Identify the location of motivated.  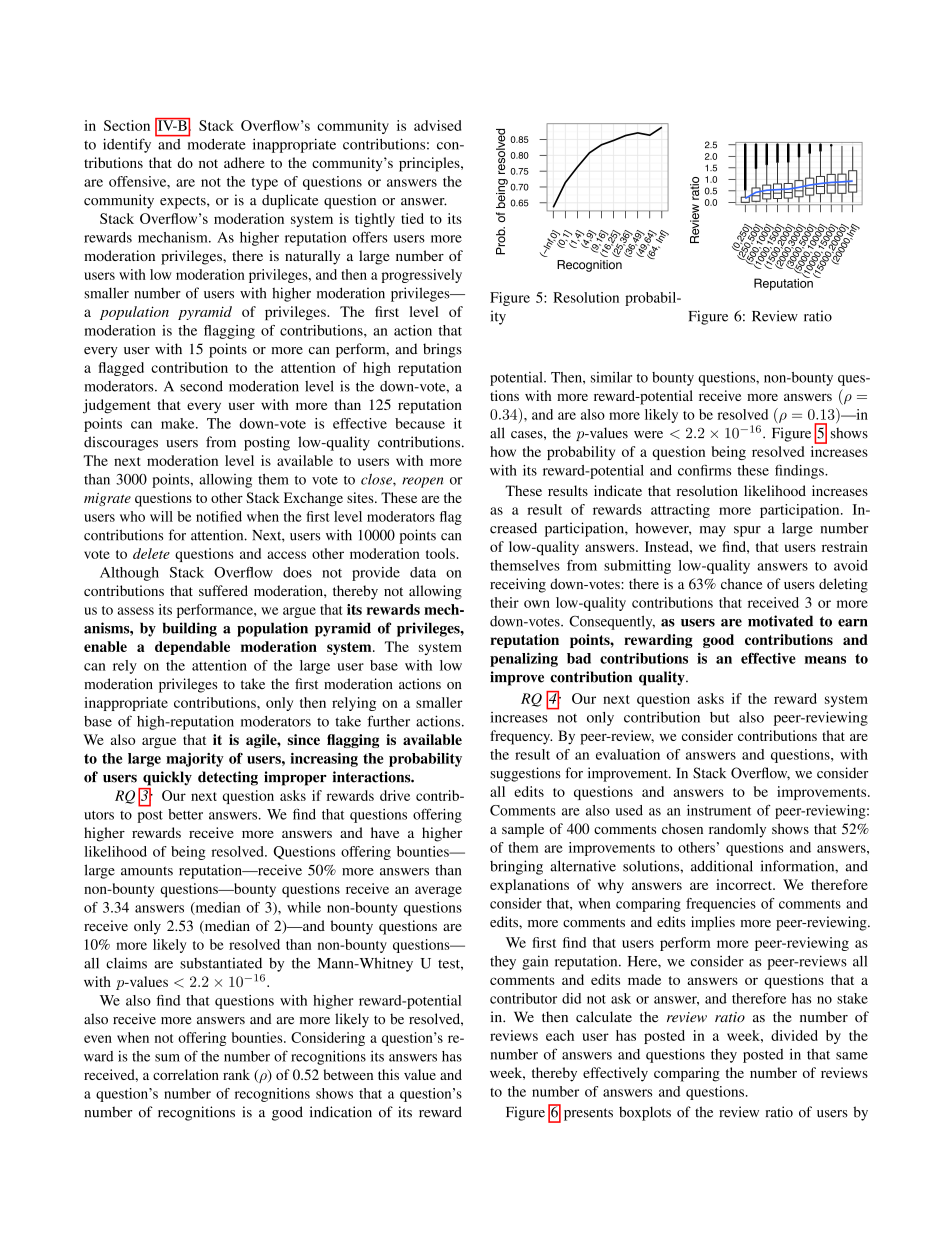
(780, 621).
